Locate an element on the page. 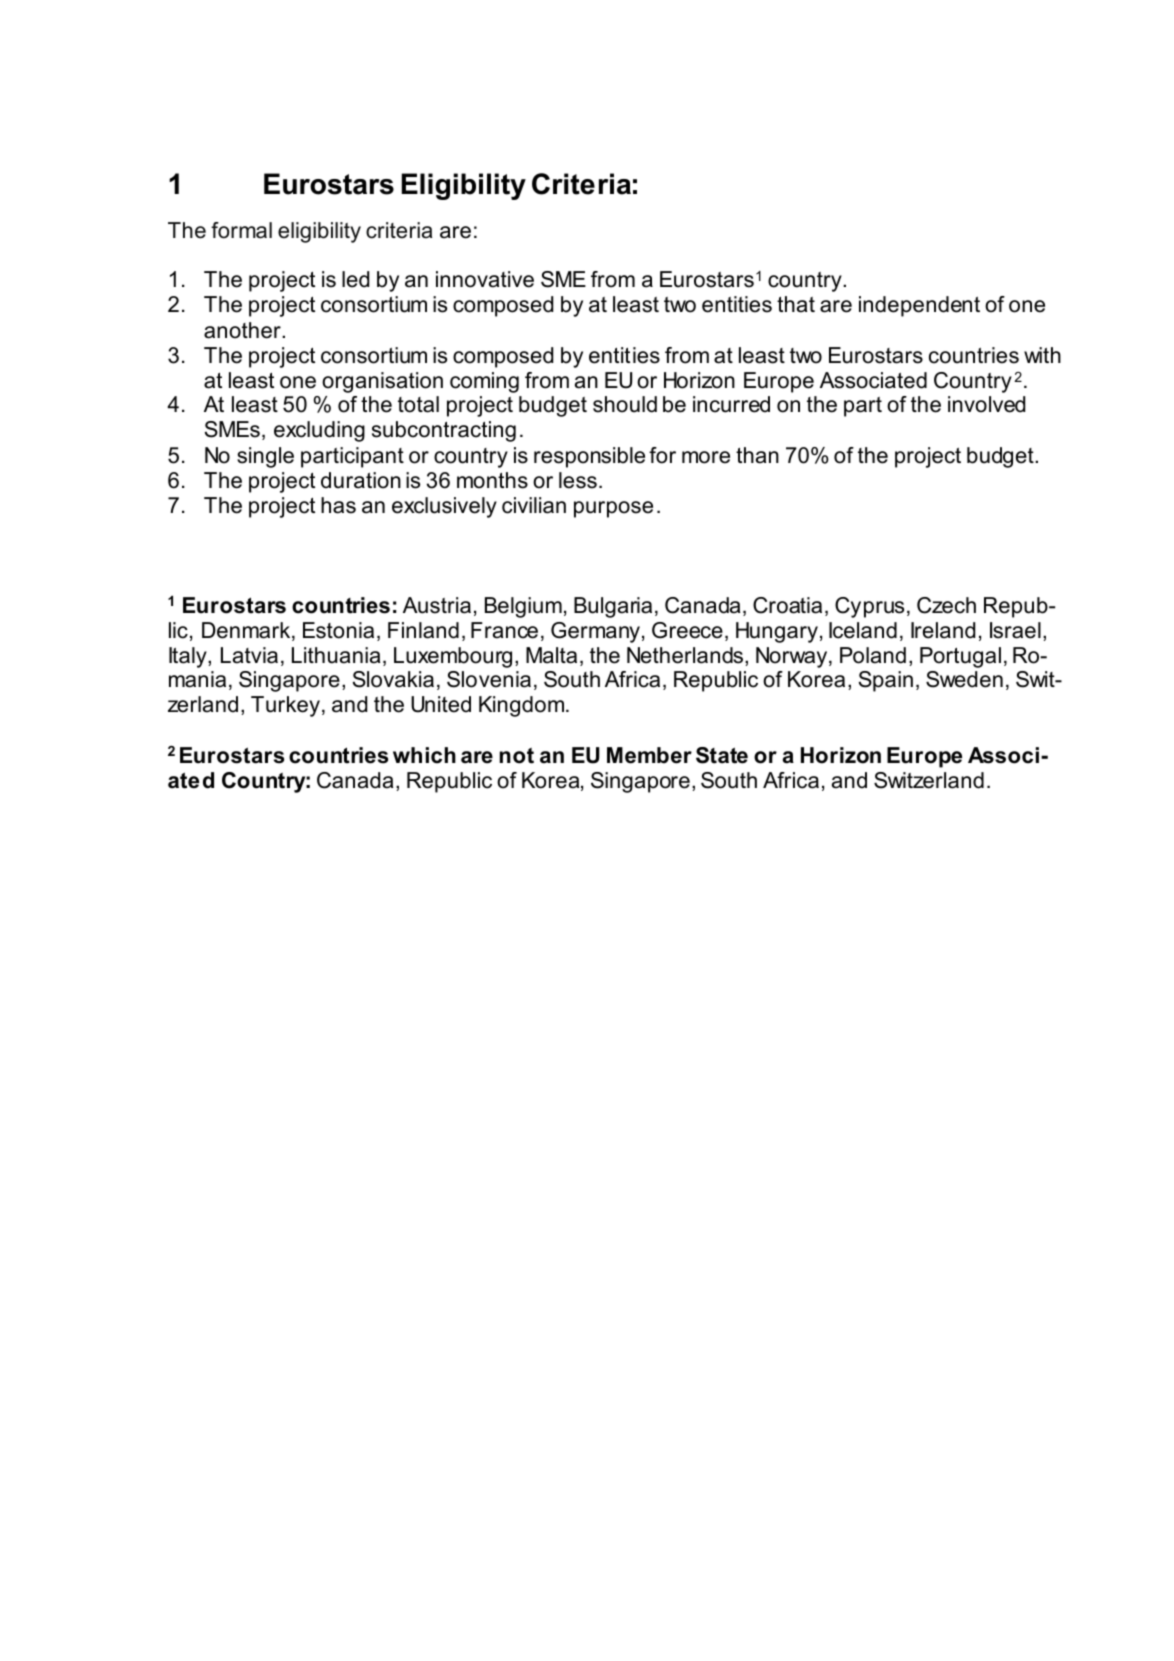 The image size is (1174, 1661). innovative is located at coordinates (485, 279).
